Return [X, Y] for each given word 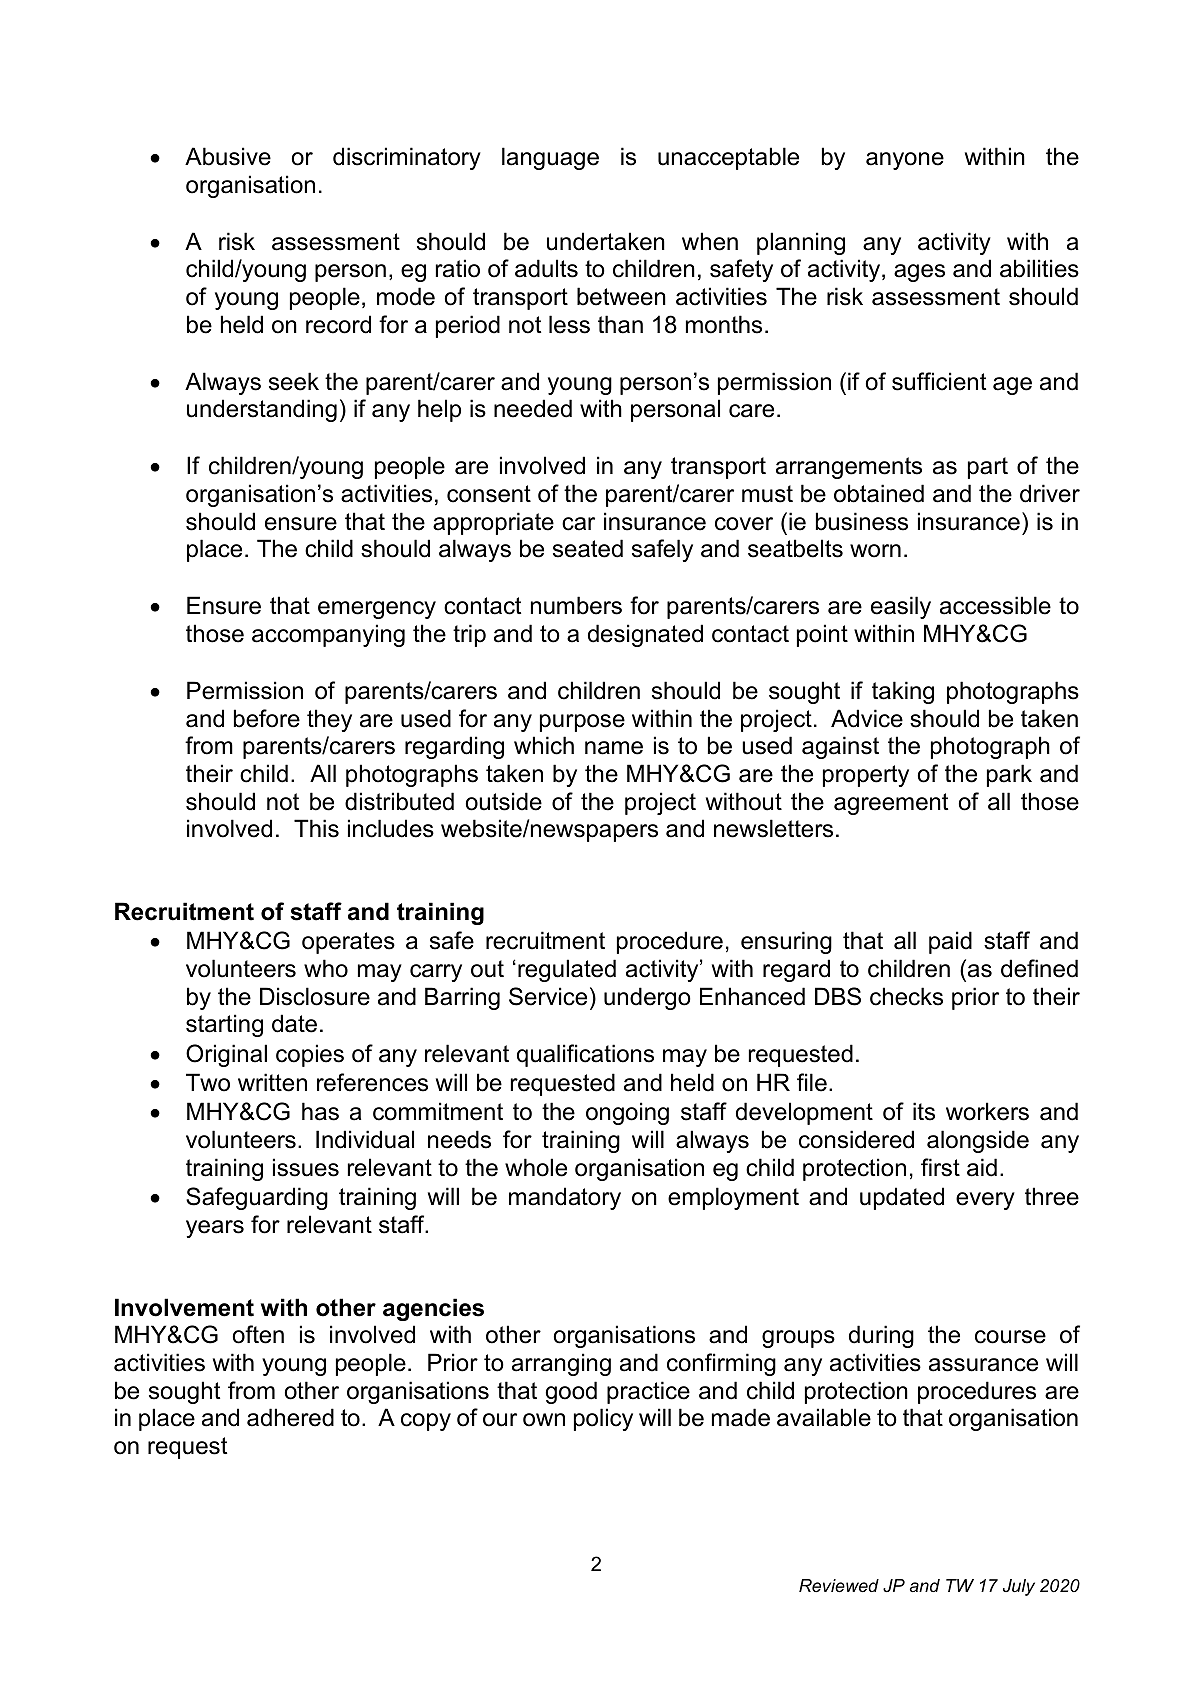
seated [588, 548]
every [985, 1201]
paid [950, 942]
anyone [905, 161]
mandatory [565, 1198]
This [316, 828]
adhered [290, 1417]
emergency [377, 610]
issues [306, 1167]
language [550, 158]
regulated [567, 970]
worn [875, 551]
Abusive [228, 156]
